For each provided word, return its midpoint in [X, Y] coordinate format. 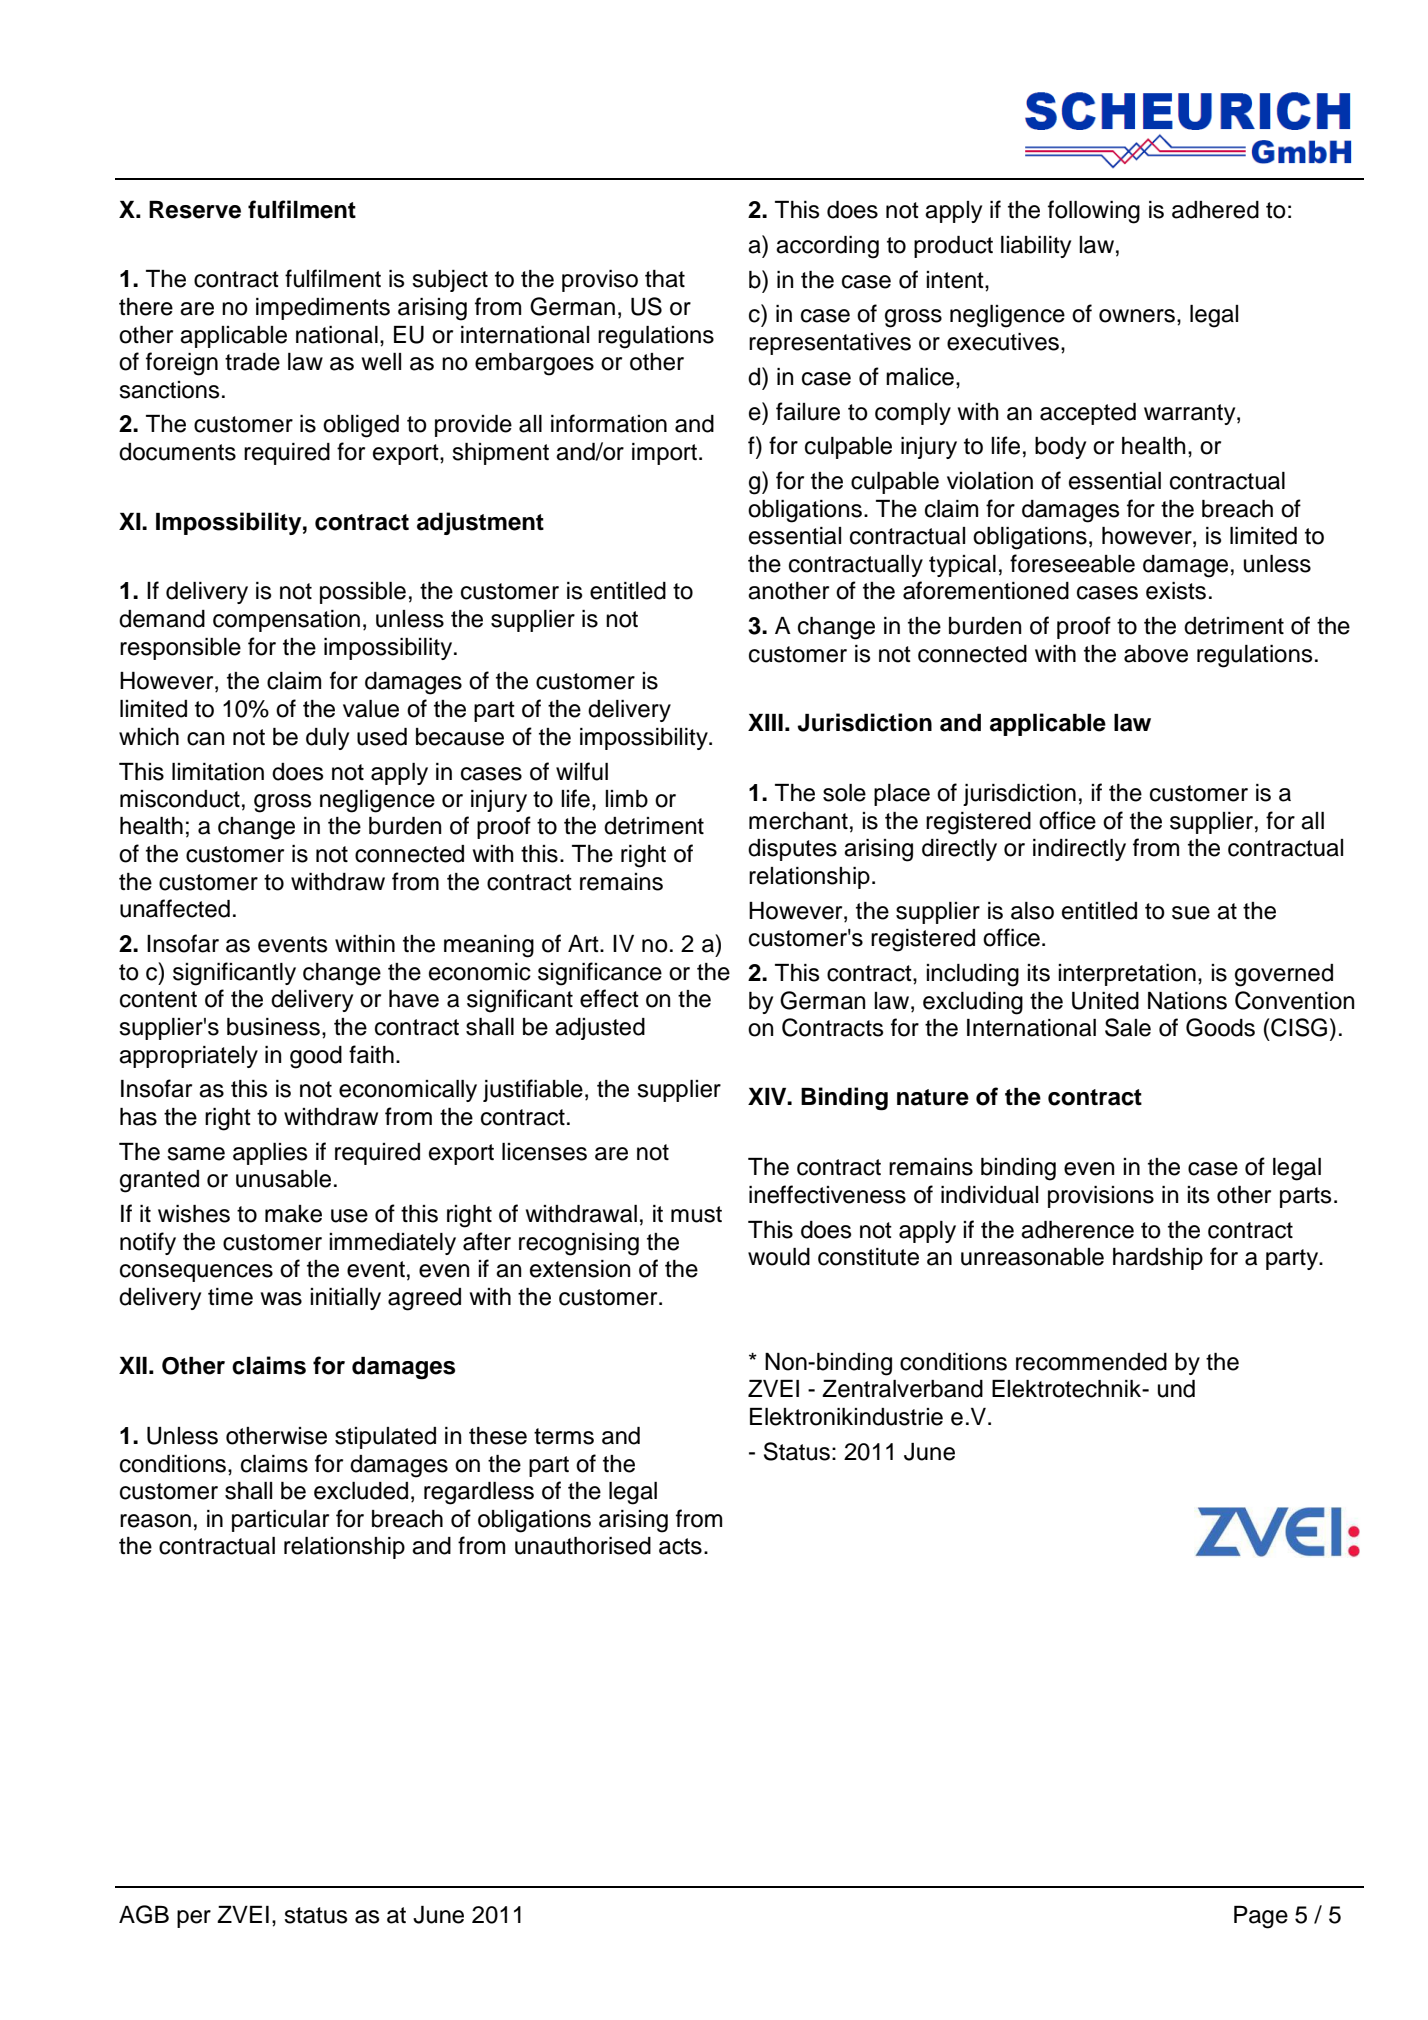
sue [1191, 913]
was [281, 1299]
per [194, 1919]
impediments [323, 309]
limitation [218, 772]
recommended [1091, 1362]
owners [1137, 316]
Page [1261, 1917]
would [779, 1257]
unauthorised [583, 1546]
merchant [798, 821]
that [665, 279]
